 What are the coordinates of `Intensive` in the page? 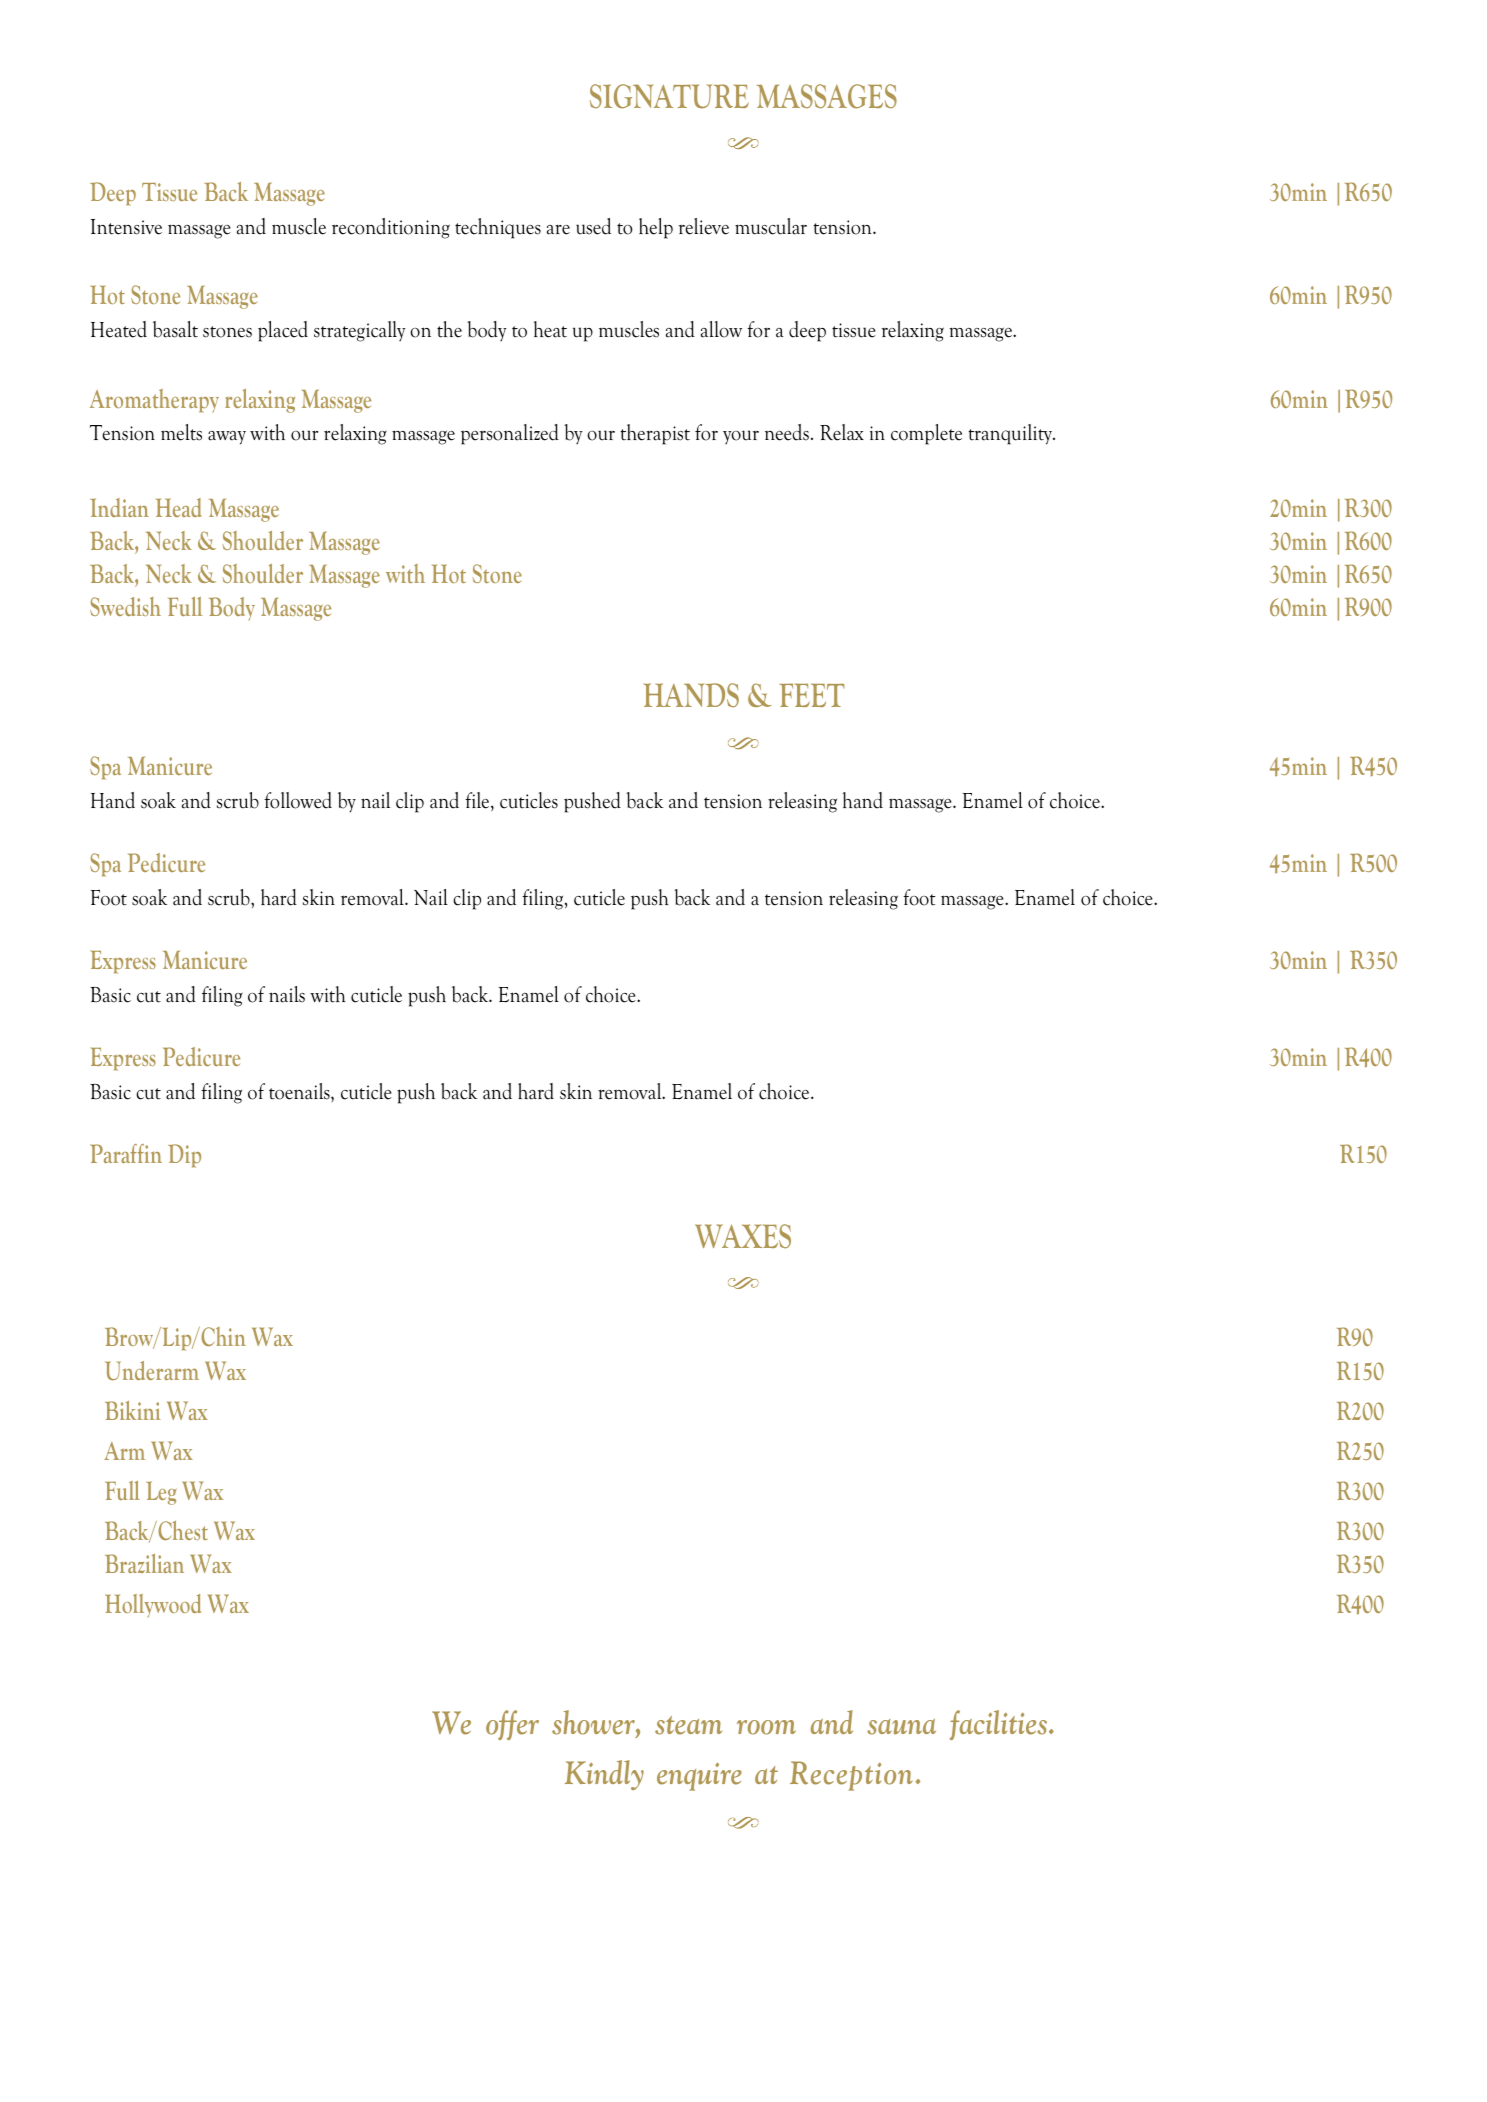 It's located at (126, 227).
